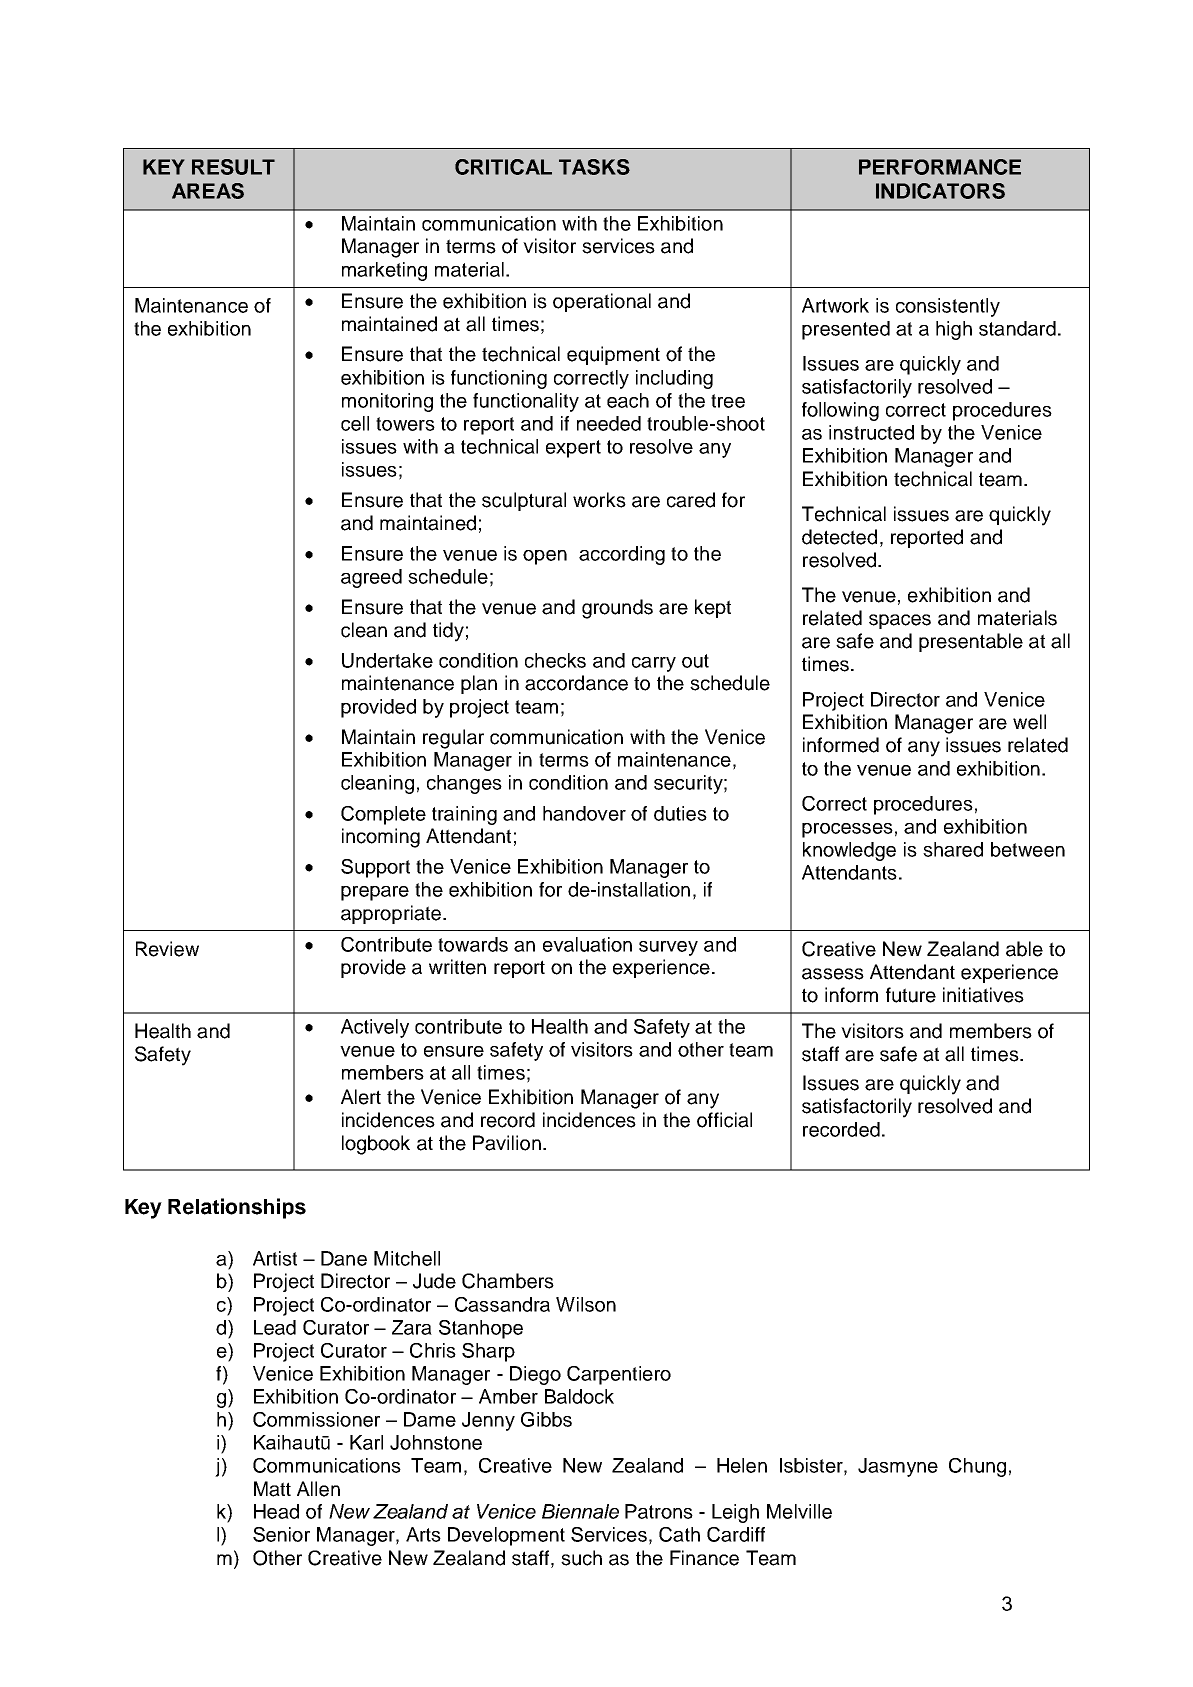 The width and height of the screenshot is (1193, 1687). What do you see at coordinates (940, 191) in the screenshot?
I see `INDICATORS` at bounding box center [940, 191].
